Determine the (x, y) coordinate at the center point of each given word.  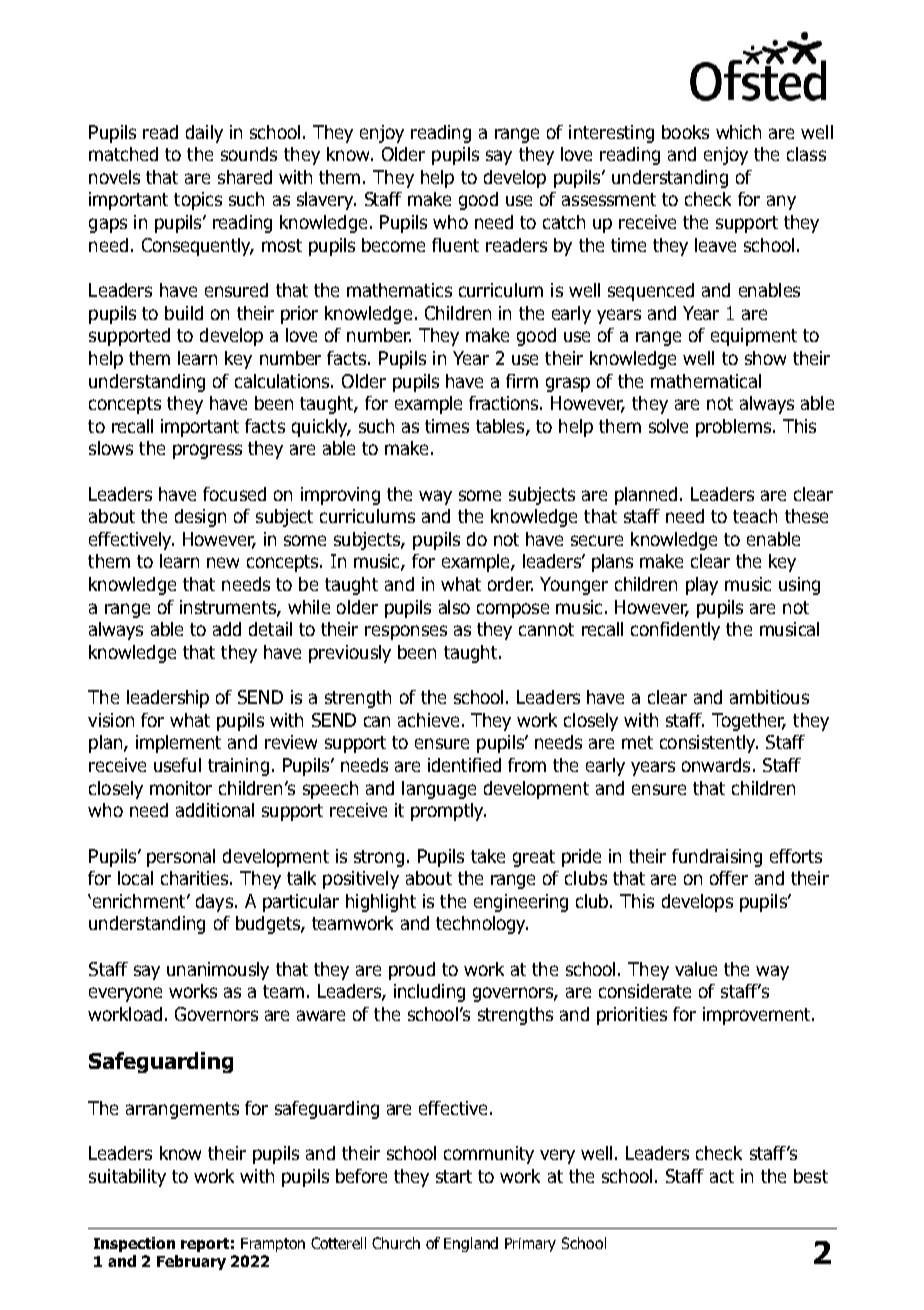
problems (733, 428)
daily (204, 134)
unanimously (218, 971)
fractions (505, 403)
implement (178, 744)
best (811, 1176)
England (471, 1244)
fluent (455, 245)
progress (207, 451)
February (191, 1262)
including (429, 993)
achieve (428, 720)
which (738, 132)
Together (749, 722)
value (696, 969)
